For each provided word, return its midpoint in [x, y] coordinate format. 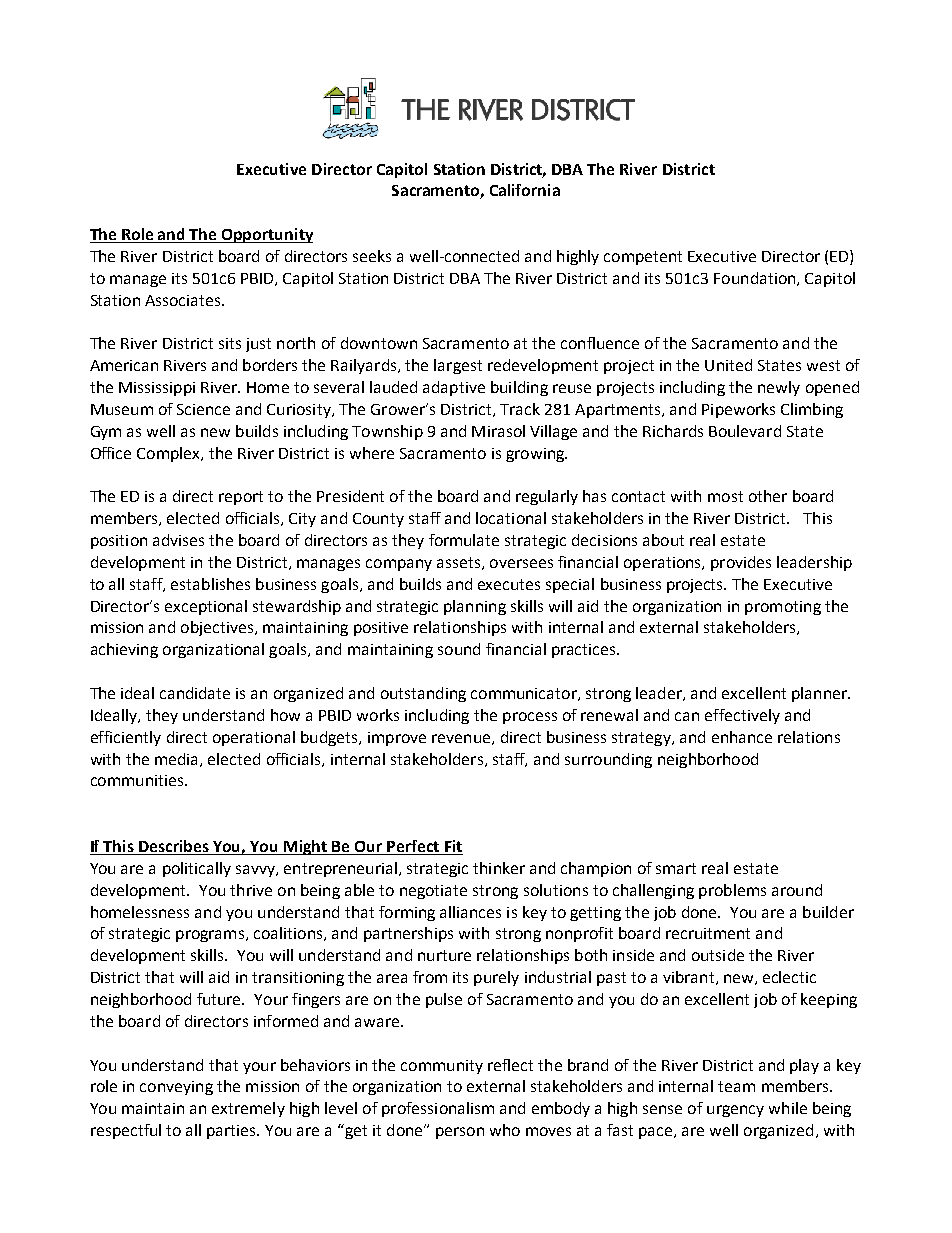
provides [741, 563]
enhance [742, 737]
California [525, 190]
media [178, 760]
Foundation [756, 279]
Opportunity [266, 235]
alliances [470, 912]
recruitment [708, 933]
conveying [176, 1088]
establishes [210, 584]
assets [460, 563]
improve [397, 739]
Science [203, 409]
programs [211, 936]
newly [779, 388]
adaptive [454, 388]
